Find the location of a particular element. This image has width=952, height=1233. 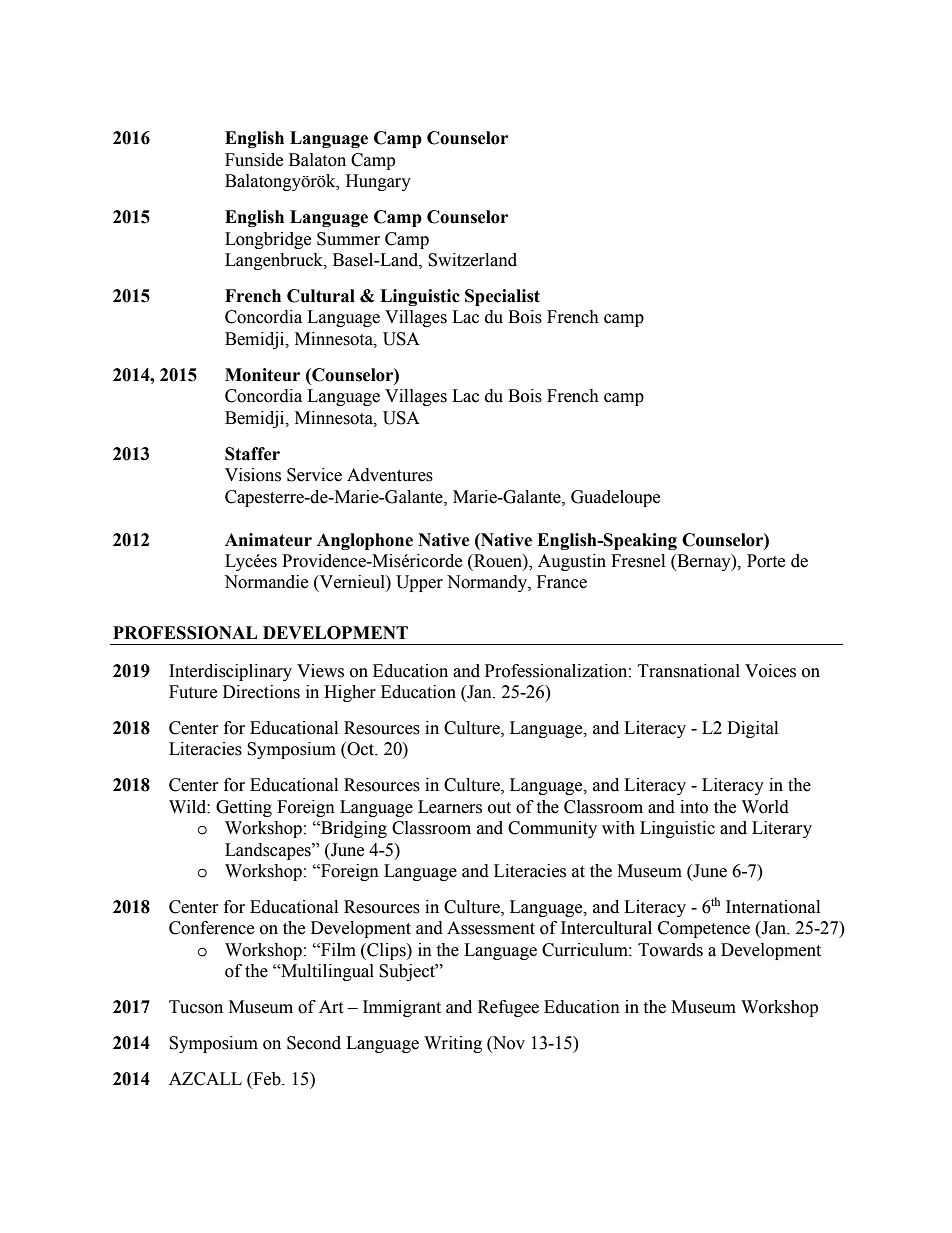

Feb is located at coordinates (267, 1079).
